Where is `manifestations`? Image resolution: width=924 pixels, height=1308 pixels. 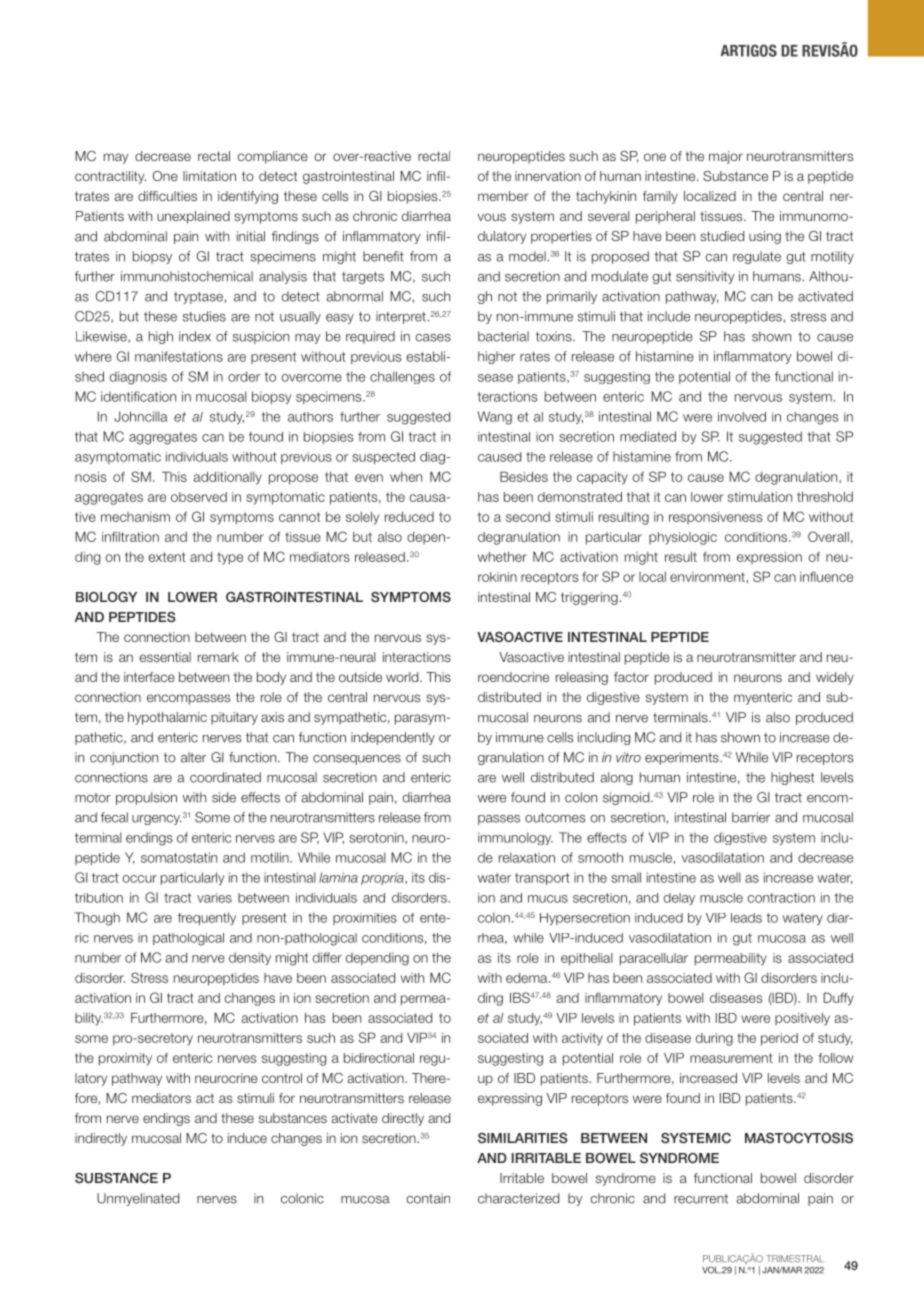
manifestations is located at coordinates (179, 356).
